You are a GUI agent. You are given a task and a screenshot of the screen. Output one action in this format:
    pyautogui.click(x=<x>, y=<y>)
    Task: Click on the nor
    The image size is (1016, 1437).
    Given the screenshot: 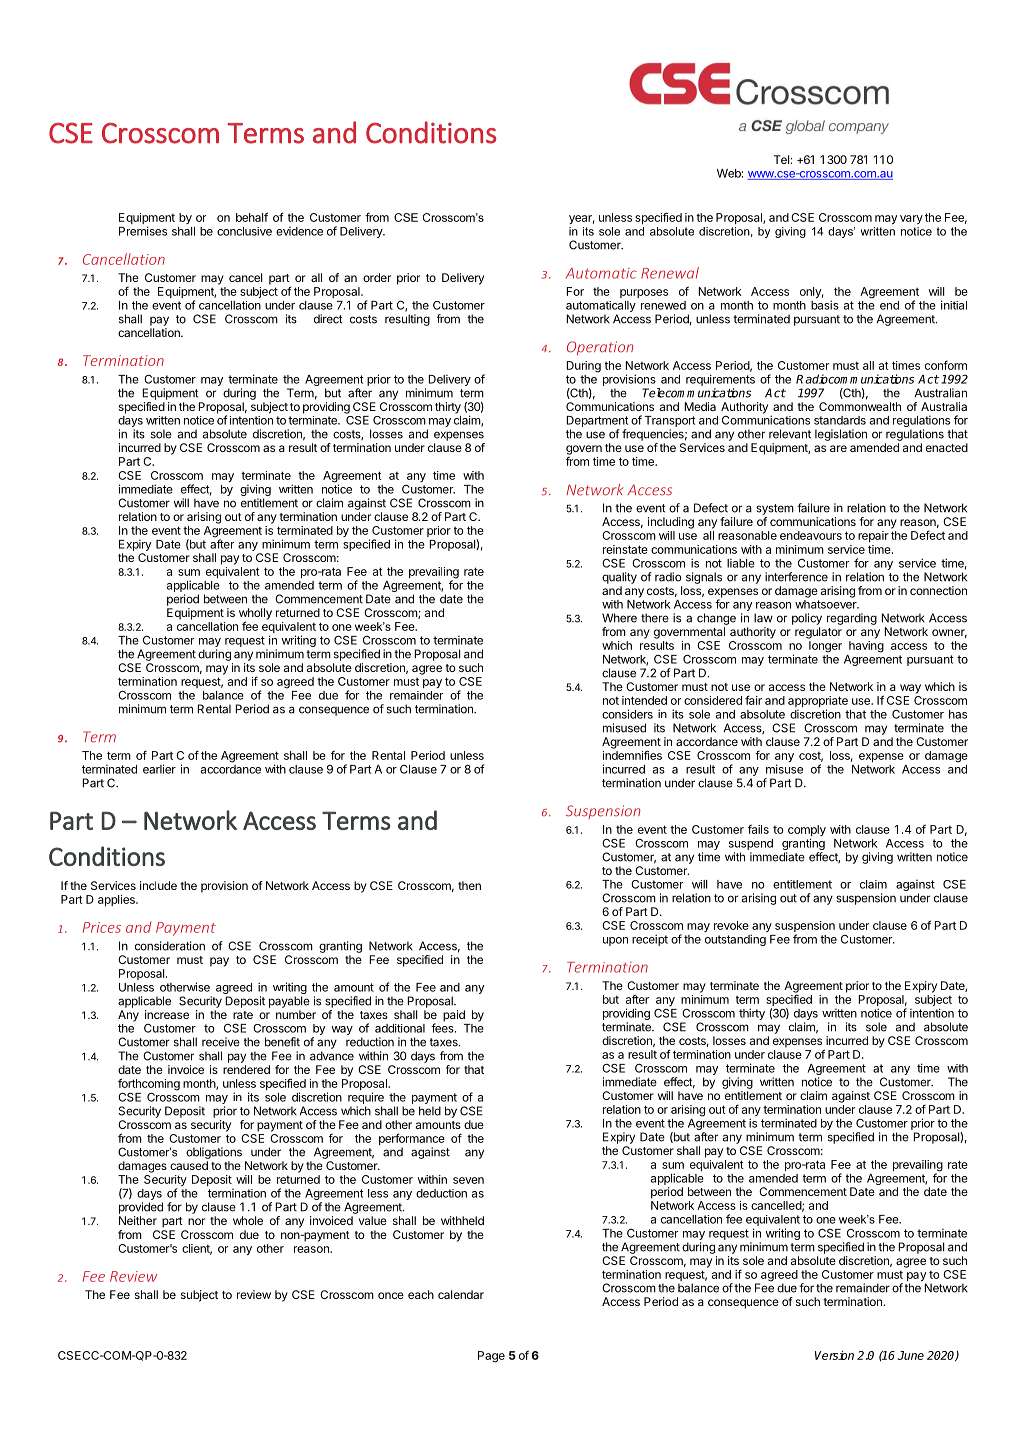 What is the action you would take?
    pyautogui.click(x=196, y=1221)
